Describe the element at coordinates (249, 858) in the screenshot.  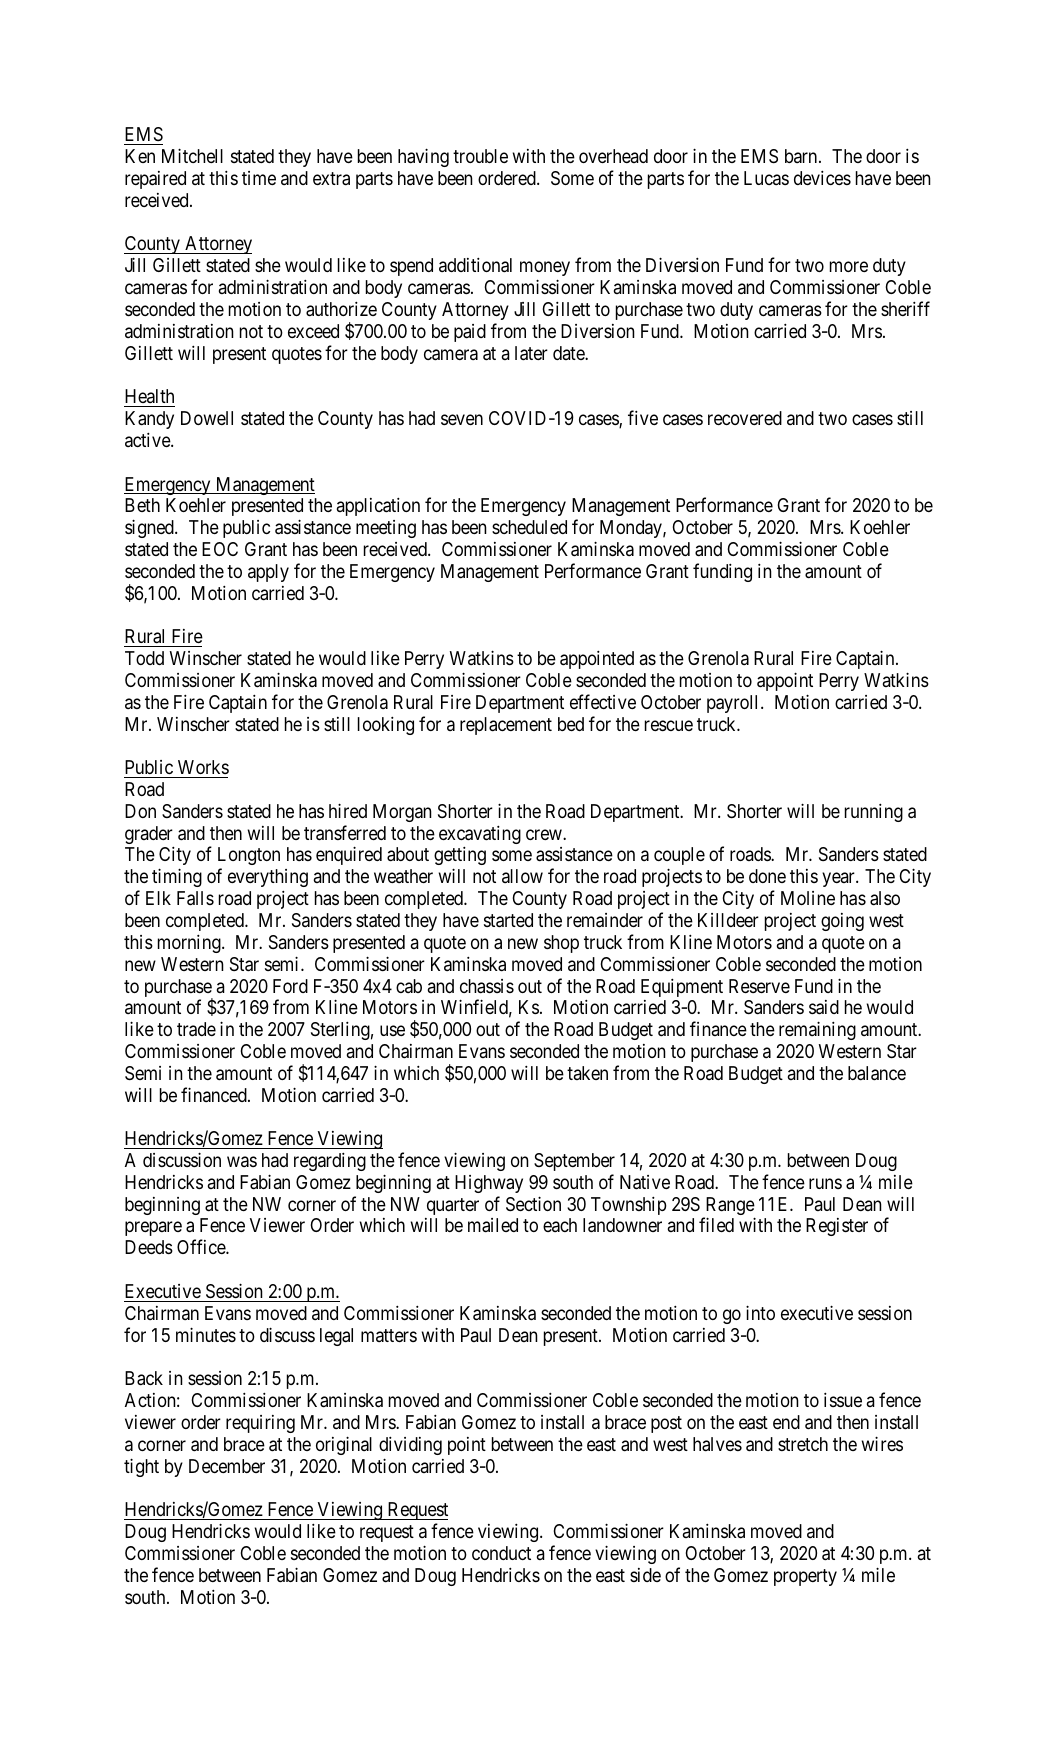
I see `Longton` at that location.
